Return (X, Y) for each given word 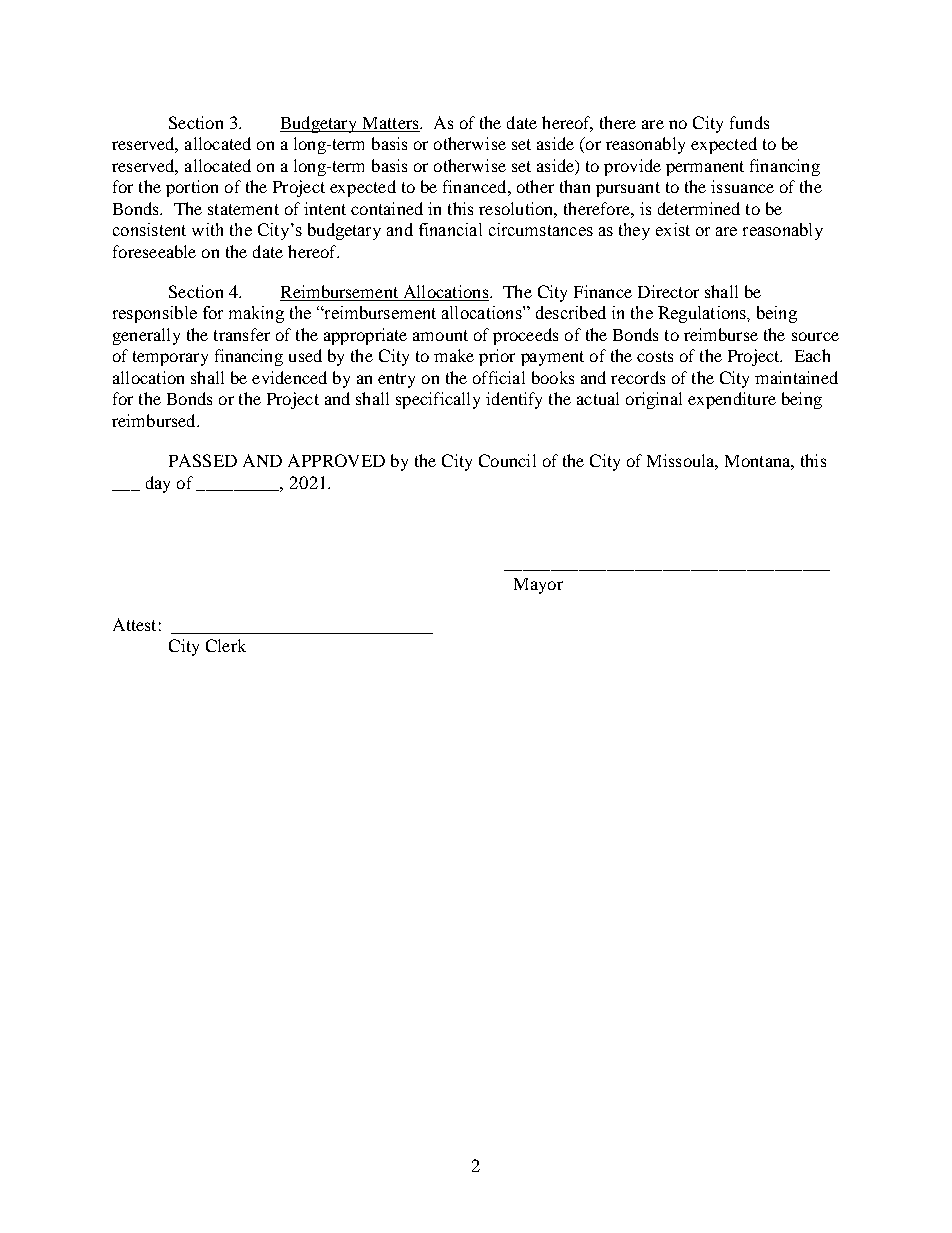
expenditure (732, 400)
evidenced (289, 377)
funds (749, 122)
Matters (390, 124)
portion (192, 188)
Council (507, 460)
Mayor (538, 586)
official (499, 377)
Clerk (226, 645)
